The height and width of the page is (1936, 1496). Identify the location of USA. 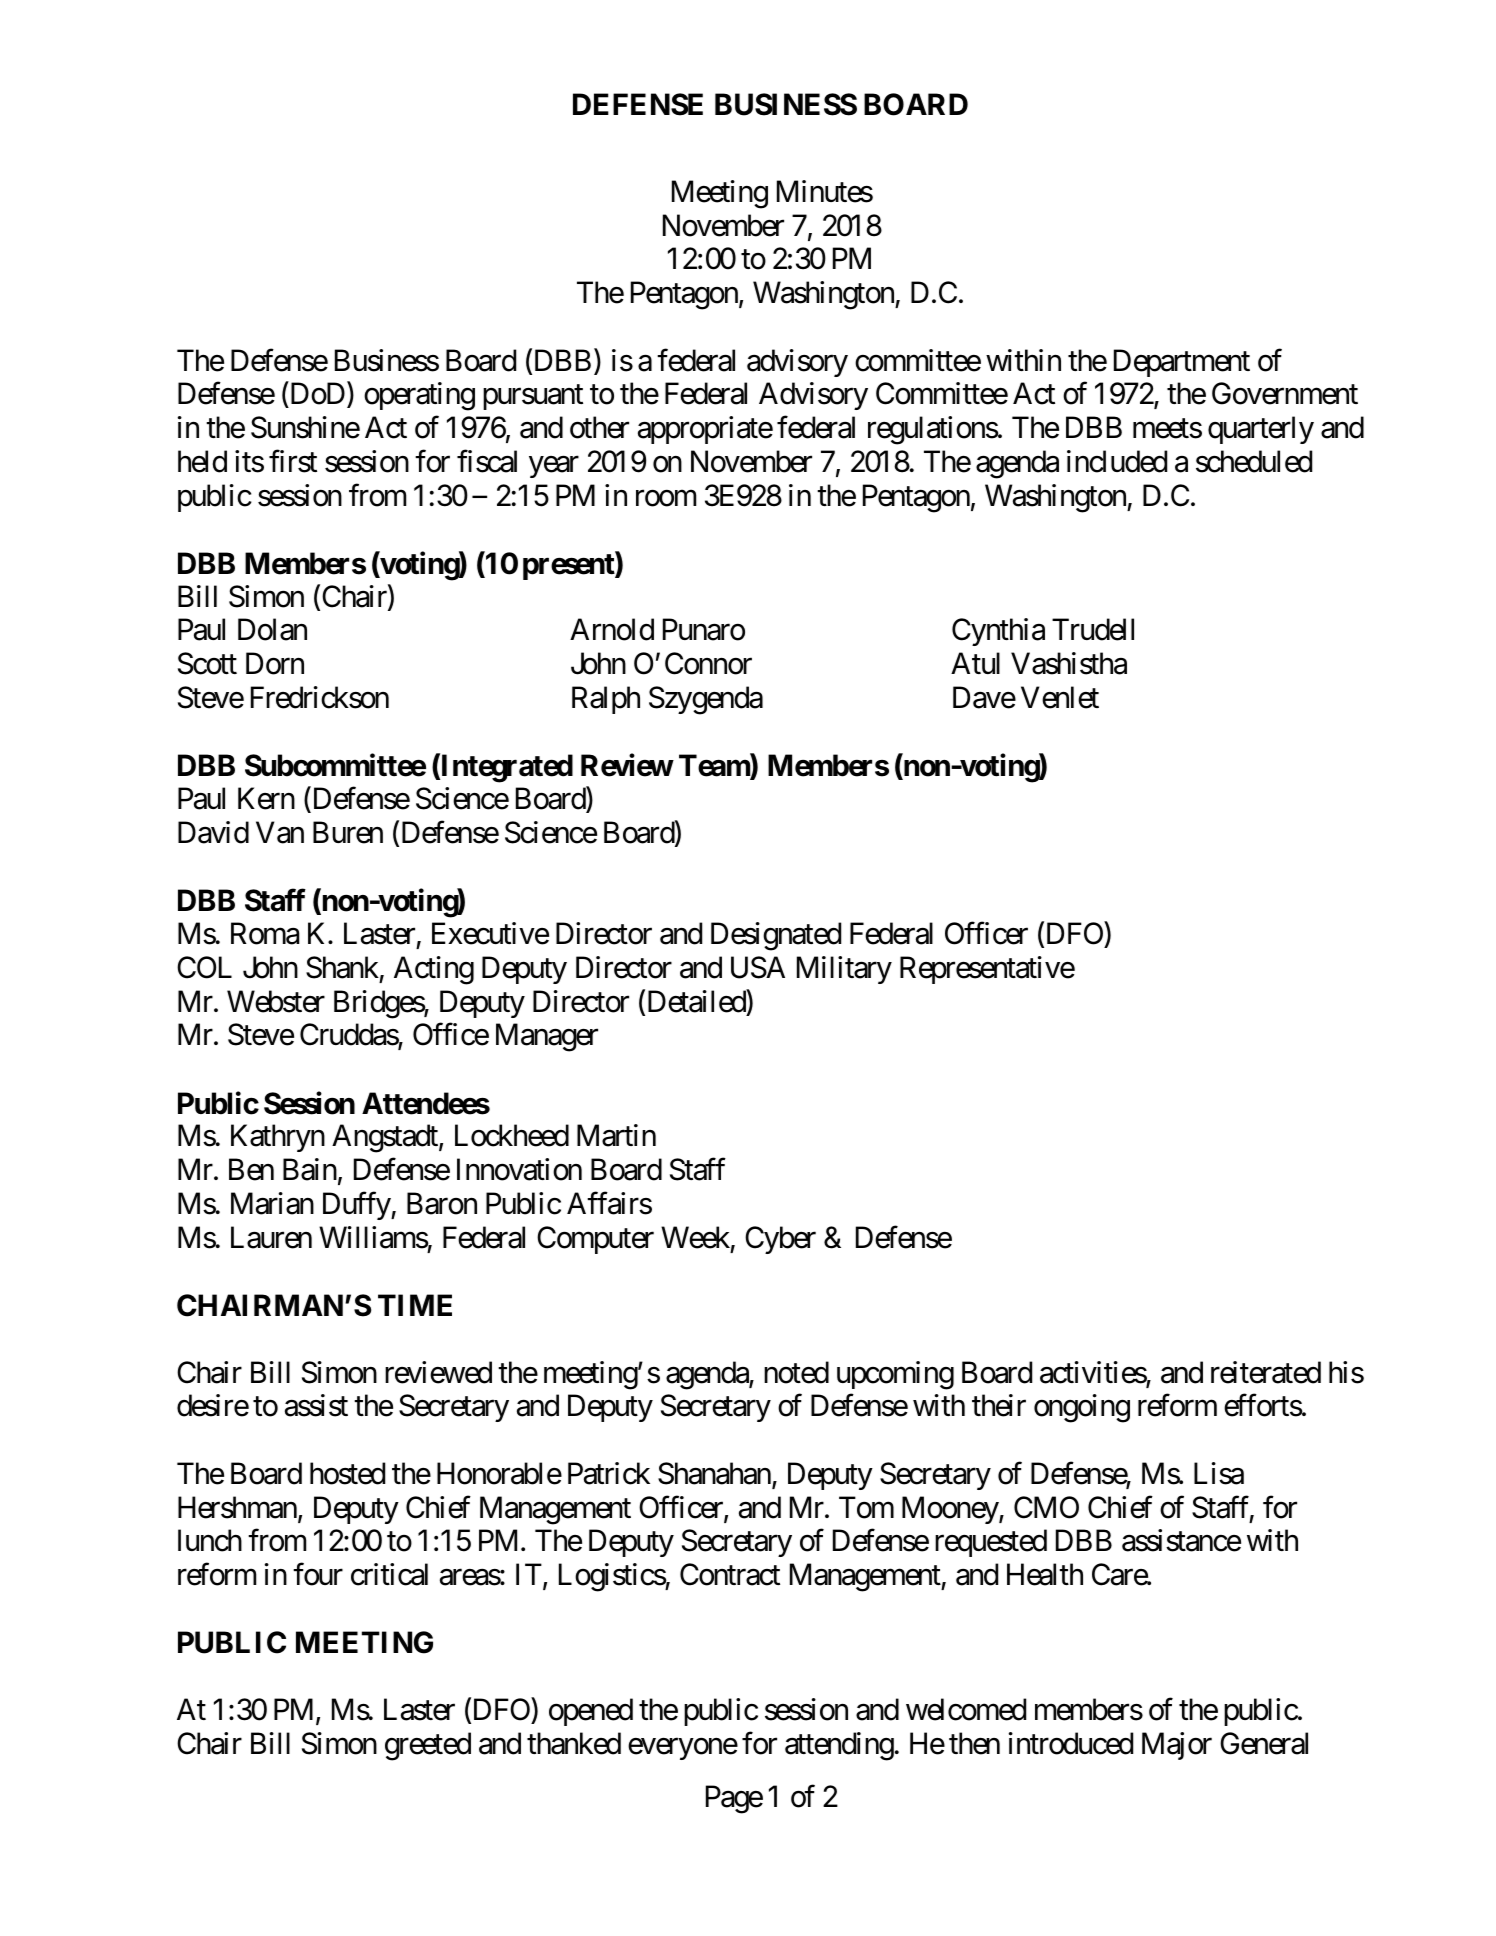
(758, 967).
